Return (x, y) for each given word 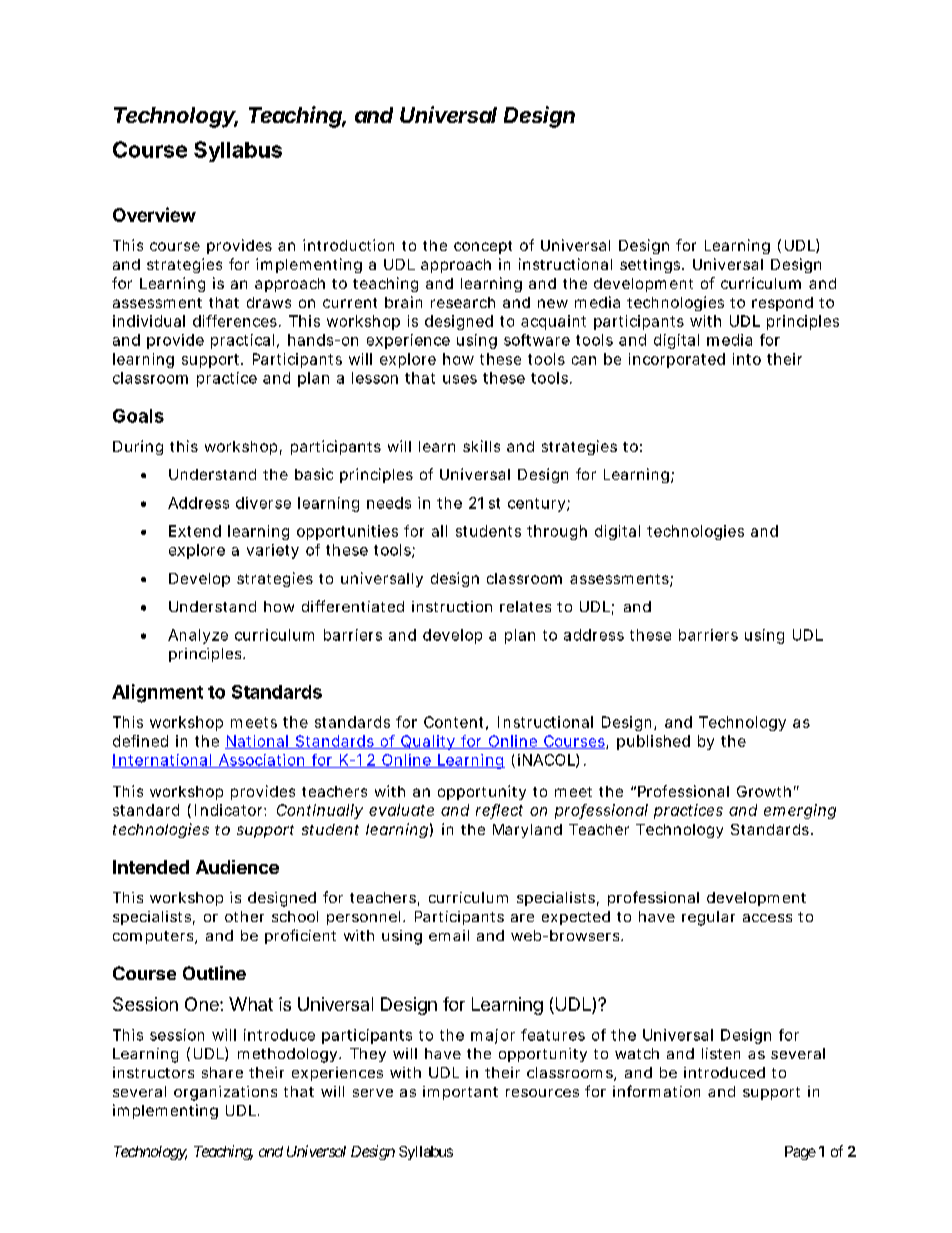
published (653, 742)
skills (481, 446)
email (449, 935)
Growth (766, 791)
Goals (138, 416)
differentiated (353, 606)
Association (263, 761)
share (222, 1072)
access (767, 918)
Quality (430, 742)
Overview (154, 214)
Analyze (198, 636)
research (463, 302)
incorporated (677, 360)
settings (652, 265)
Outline (214, 973)
